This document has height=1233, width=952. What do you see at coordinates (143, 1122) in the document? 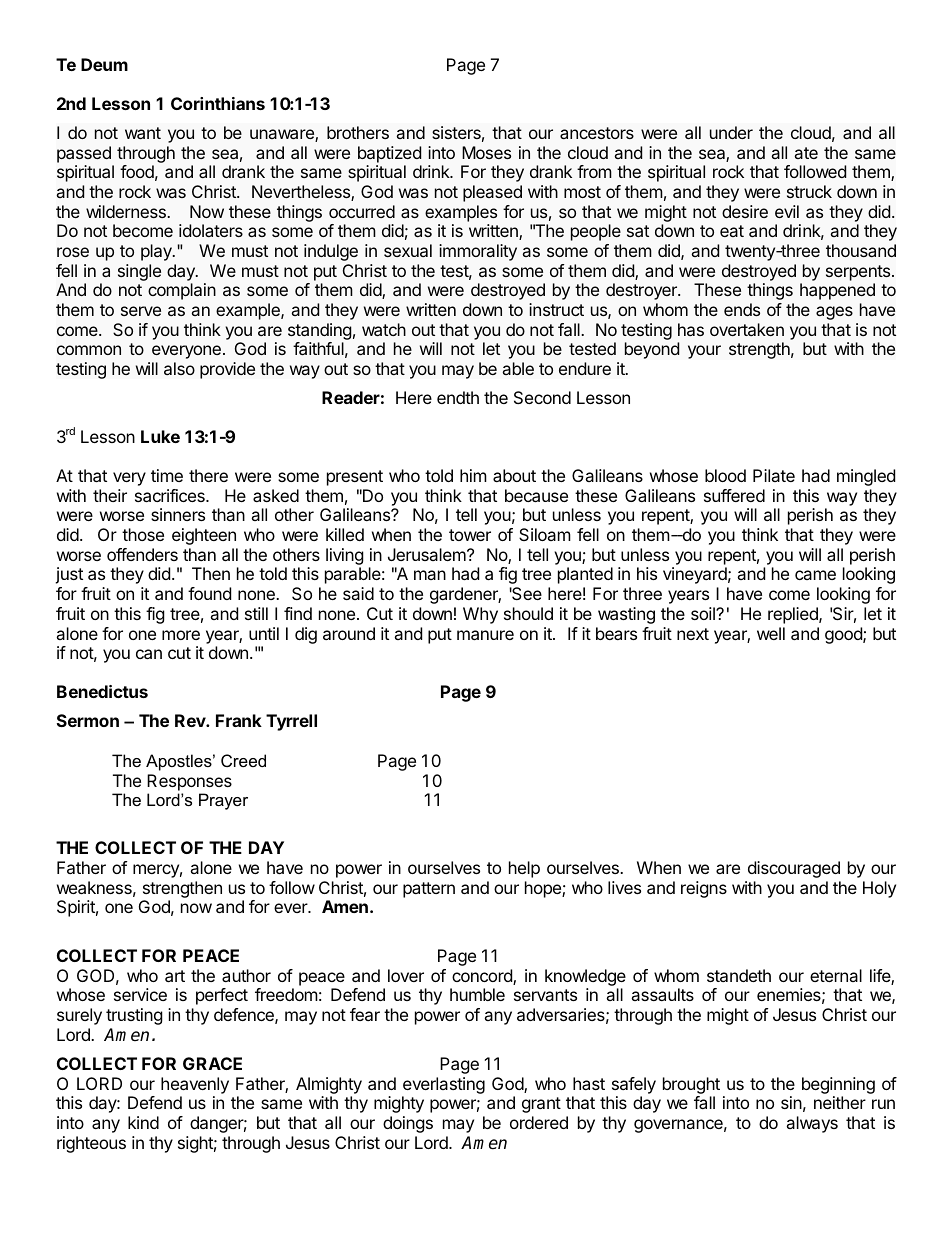
I see `kind` at bounding box center [143, 1122].
